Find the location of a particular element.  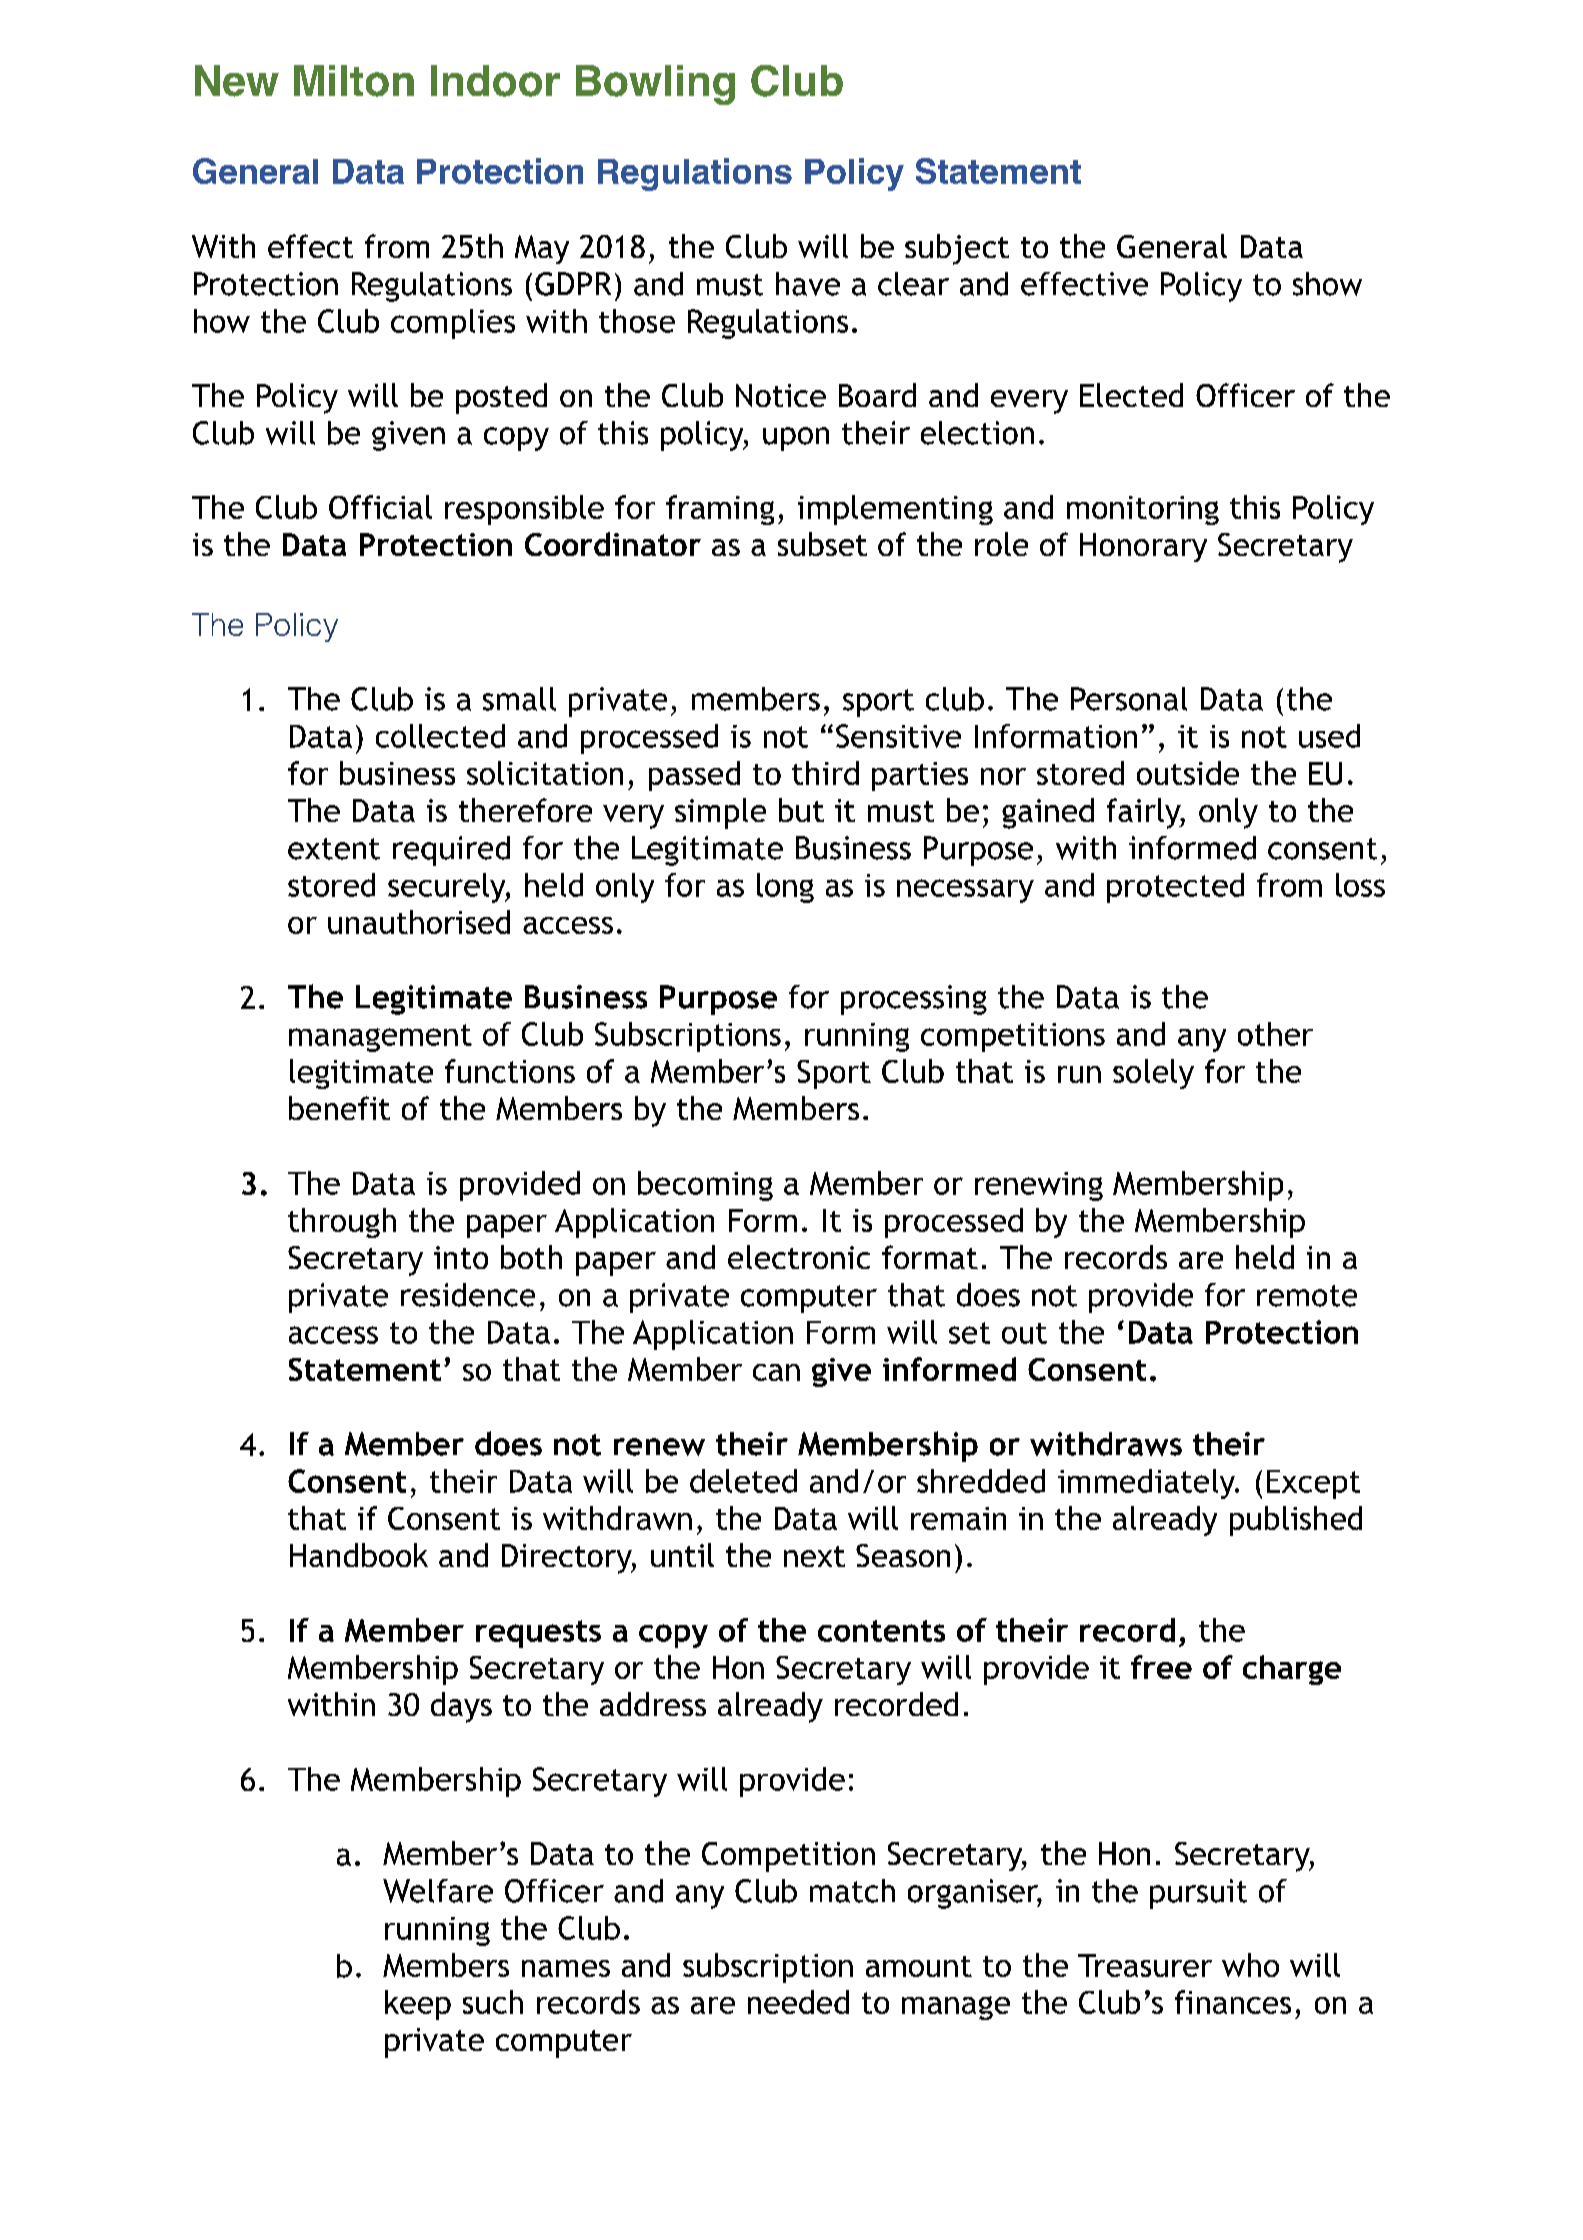

have is located at coordinates (808, 284).
